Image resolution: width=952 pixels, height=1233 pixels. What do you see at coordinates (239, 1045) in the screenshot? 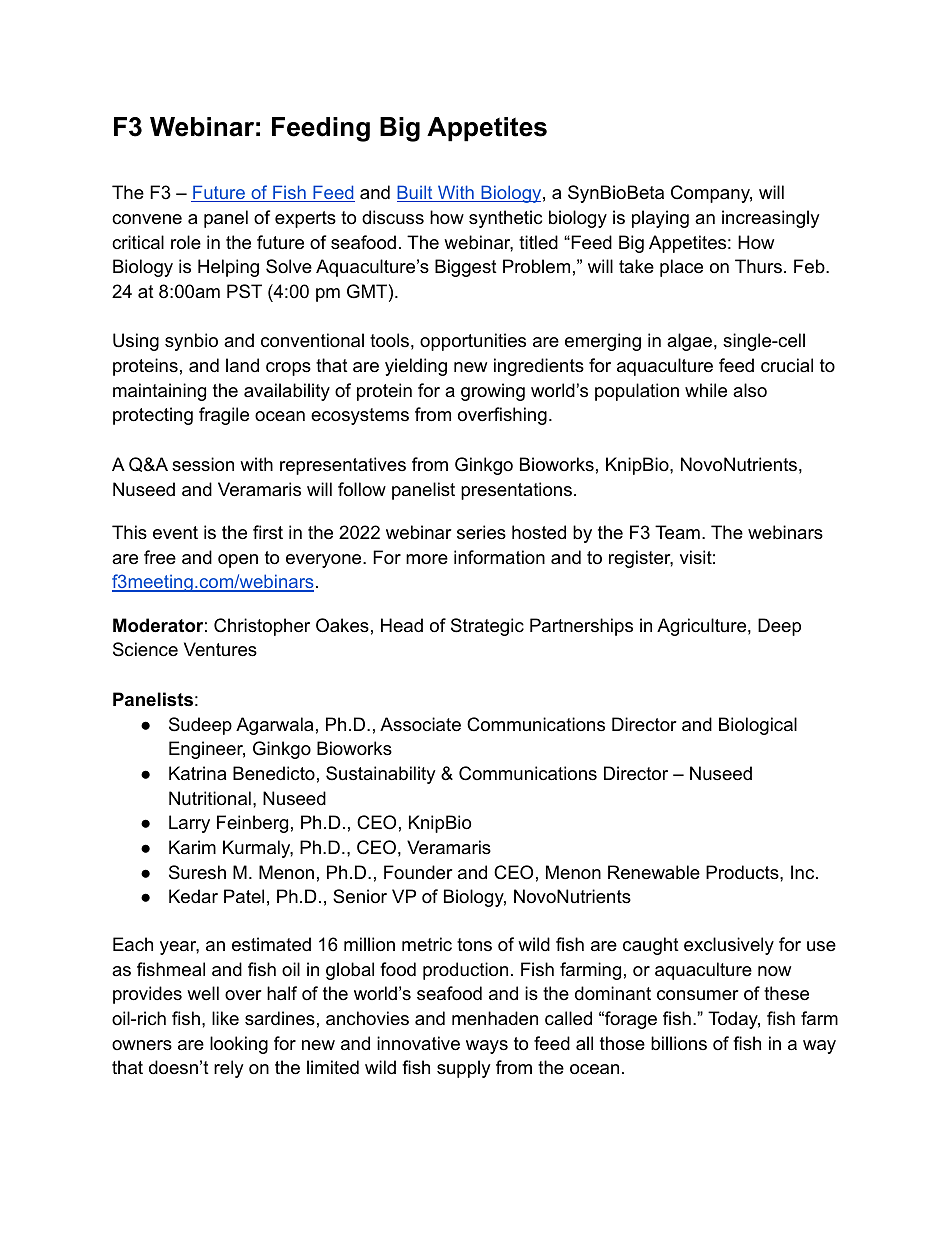
I see `looking` at bounding box center [239, 1045].
